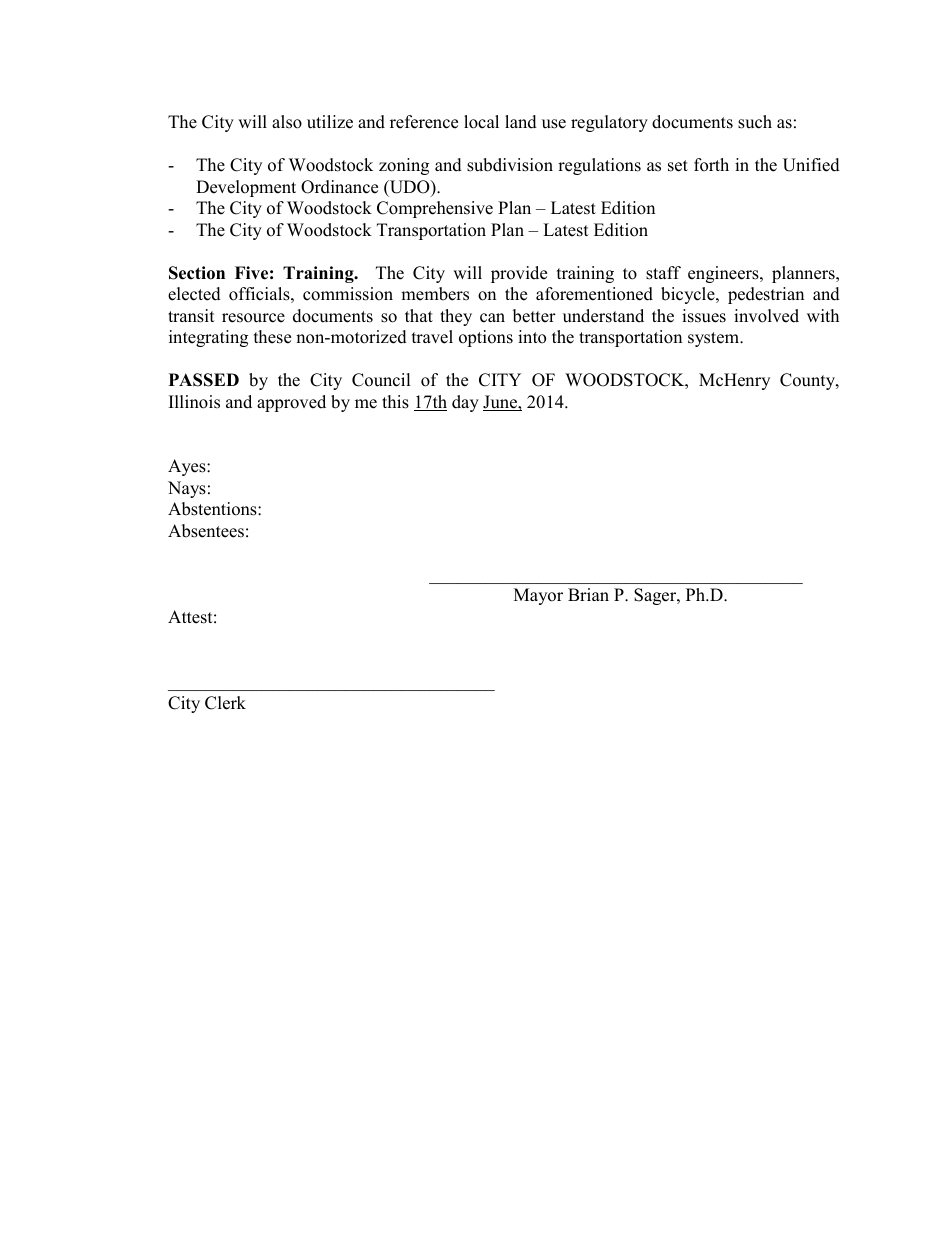  Describe the element at coordinates (206, 531) in the document. I see `Absentees` at that location.
